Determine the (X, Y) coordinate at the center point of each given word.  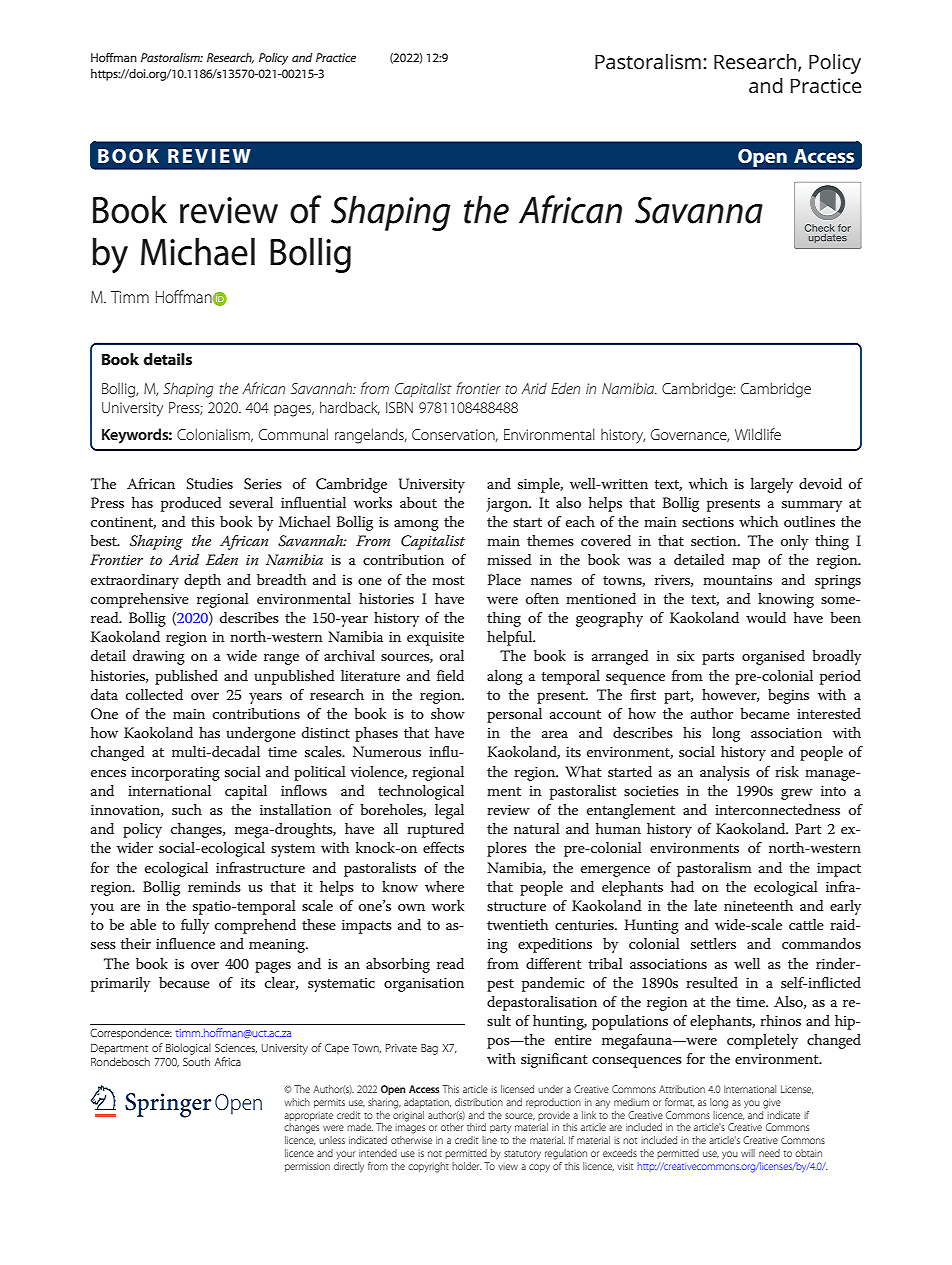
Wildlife (758, 434)
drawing (159, 657)
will (748, 1153)
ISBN (399, 407)
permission (307, 1167)
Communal (293, 434)
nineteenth (758, 905)
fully (195, 926)
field (450, 675)
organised (773, 657)
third (476, 1127)
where (444, 886)
